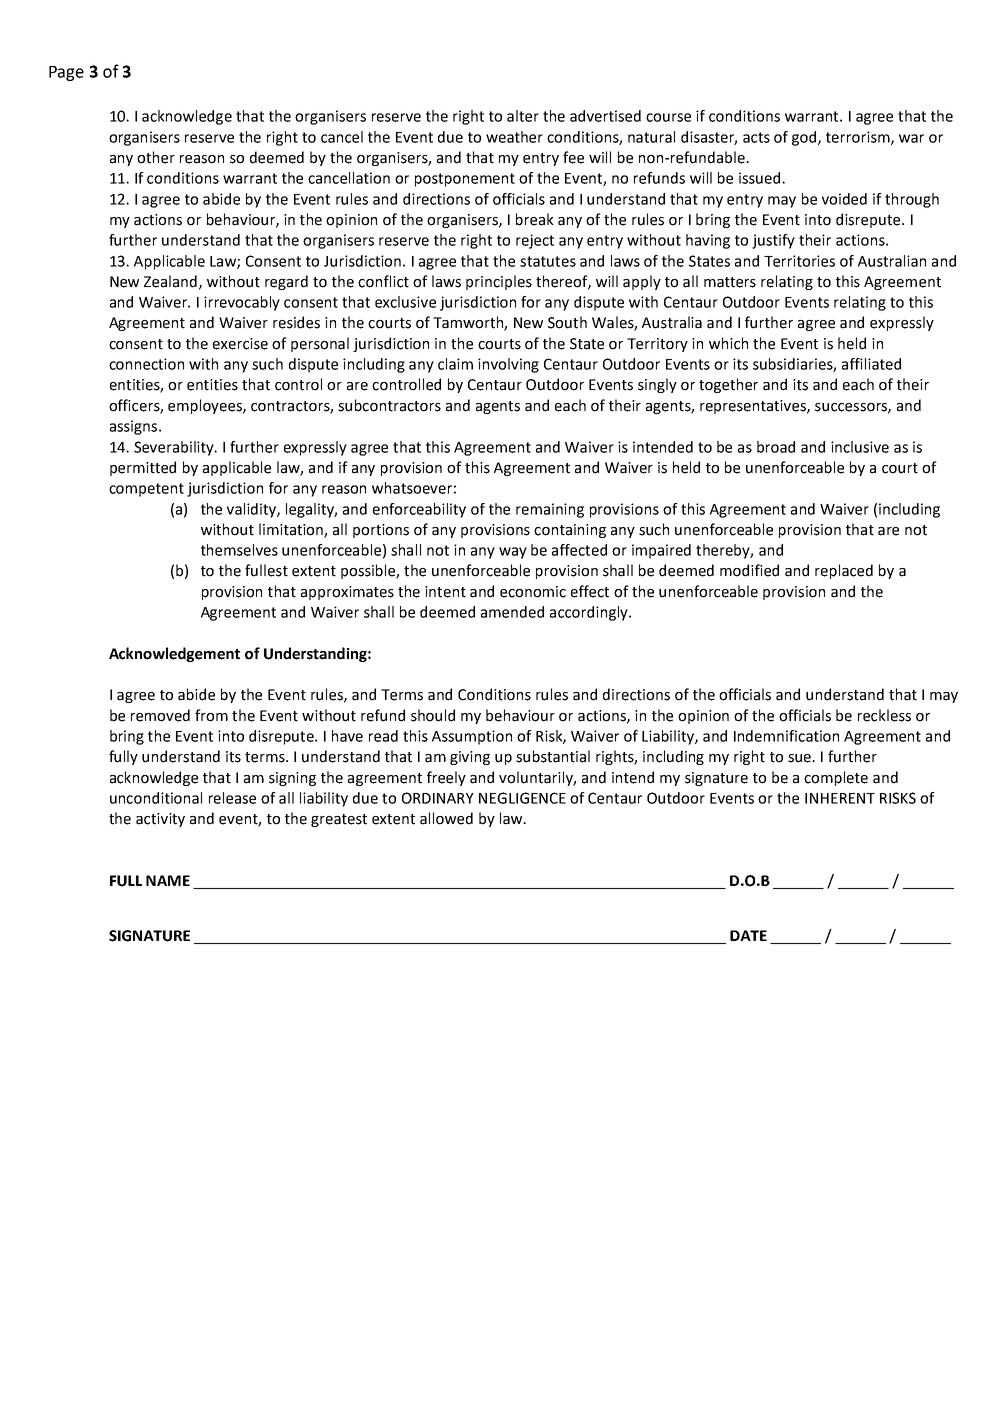  I want to click on god, so click(805, 138).
